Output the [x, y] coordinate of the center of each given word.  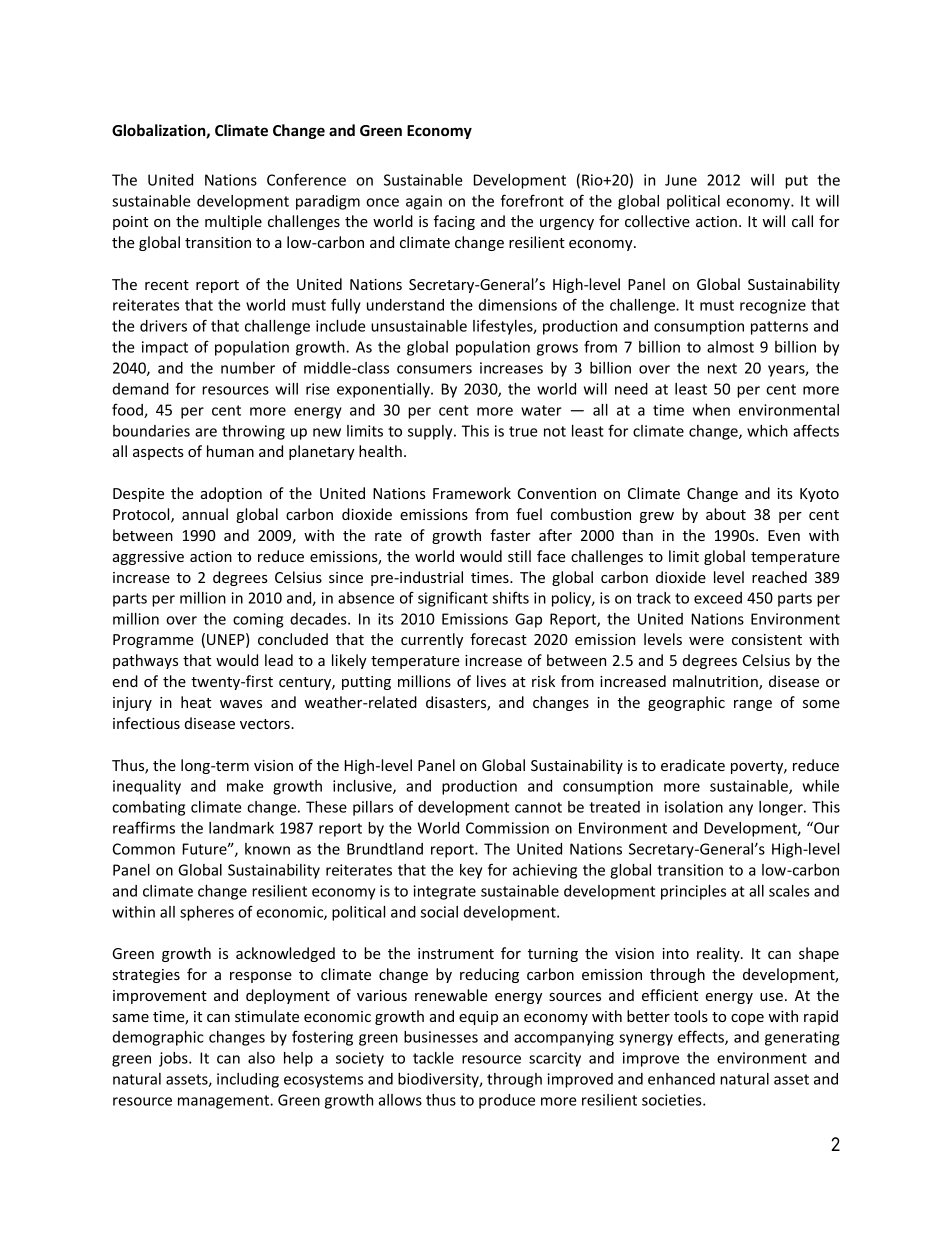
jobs [174, 1059]
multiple [233, 222]
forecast [498, 639]
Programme [153, 641]
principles [693, 892]
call [802, 221]
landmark [241, 828]
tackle [433, 1058]
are [206, 432]
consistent [767, 639]
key [471, 871]
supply [431, 432]
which [767, 431]
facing [454, 222]
